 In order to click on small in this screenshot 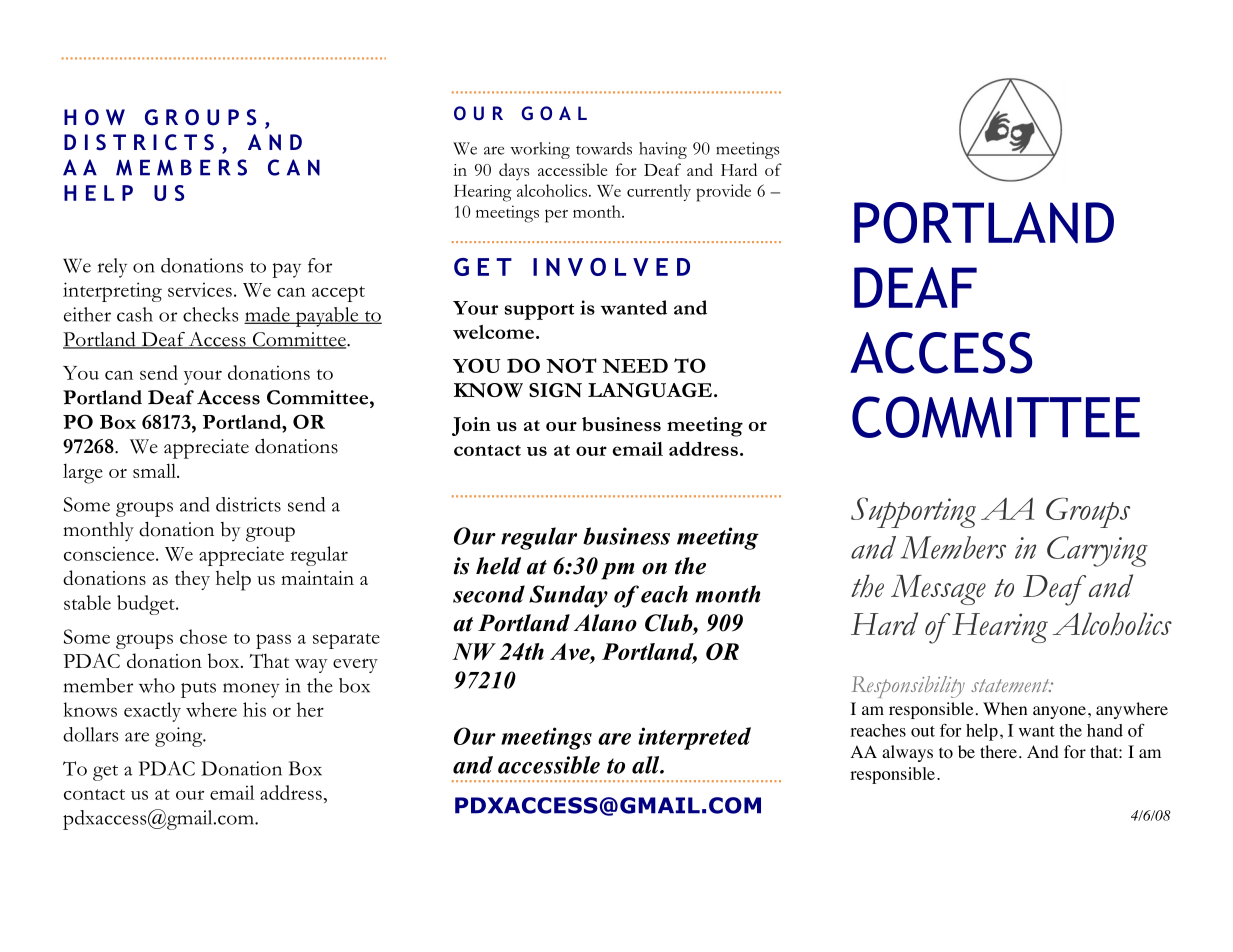, I will do `click(155, 470)`.
